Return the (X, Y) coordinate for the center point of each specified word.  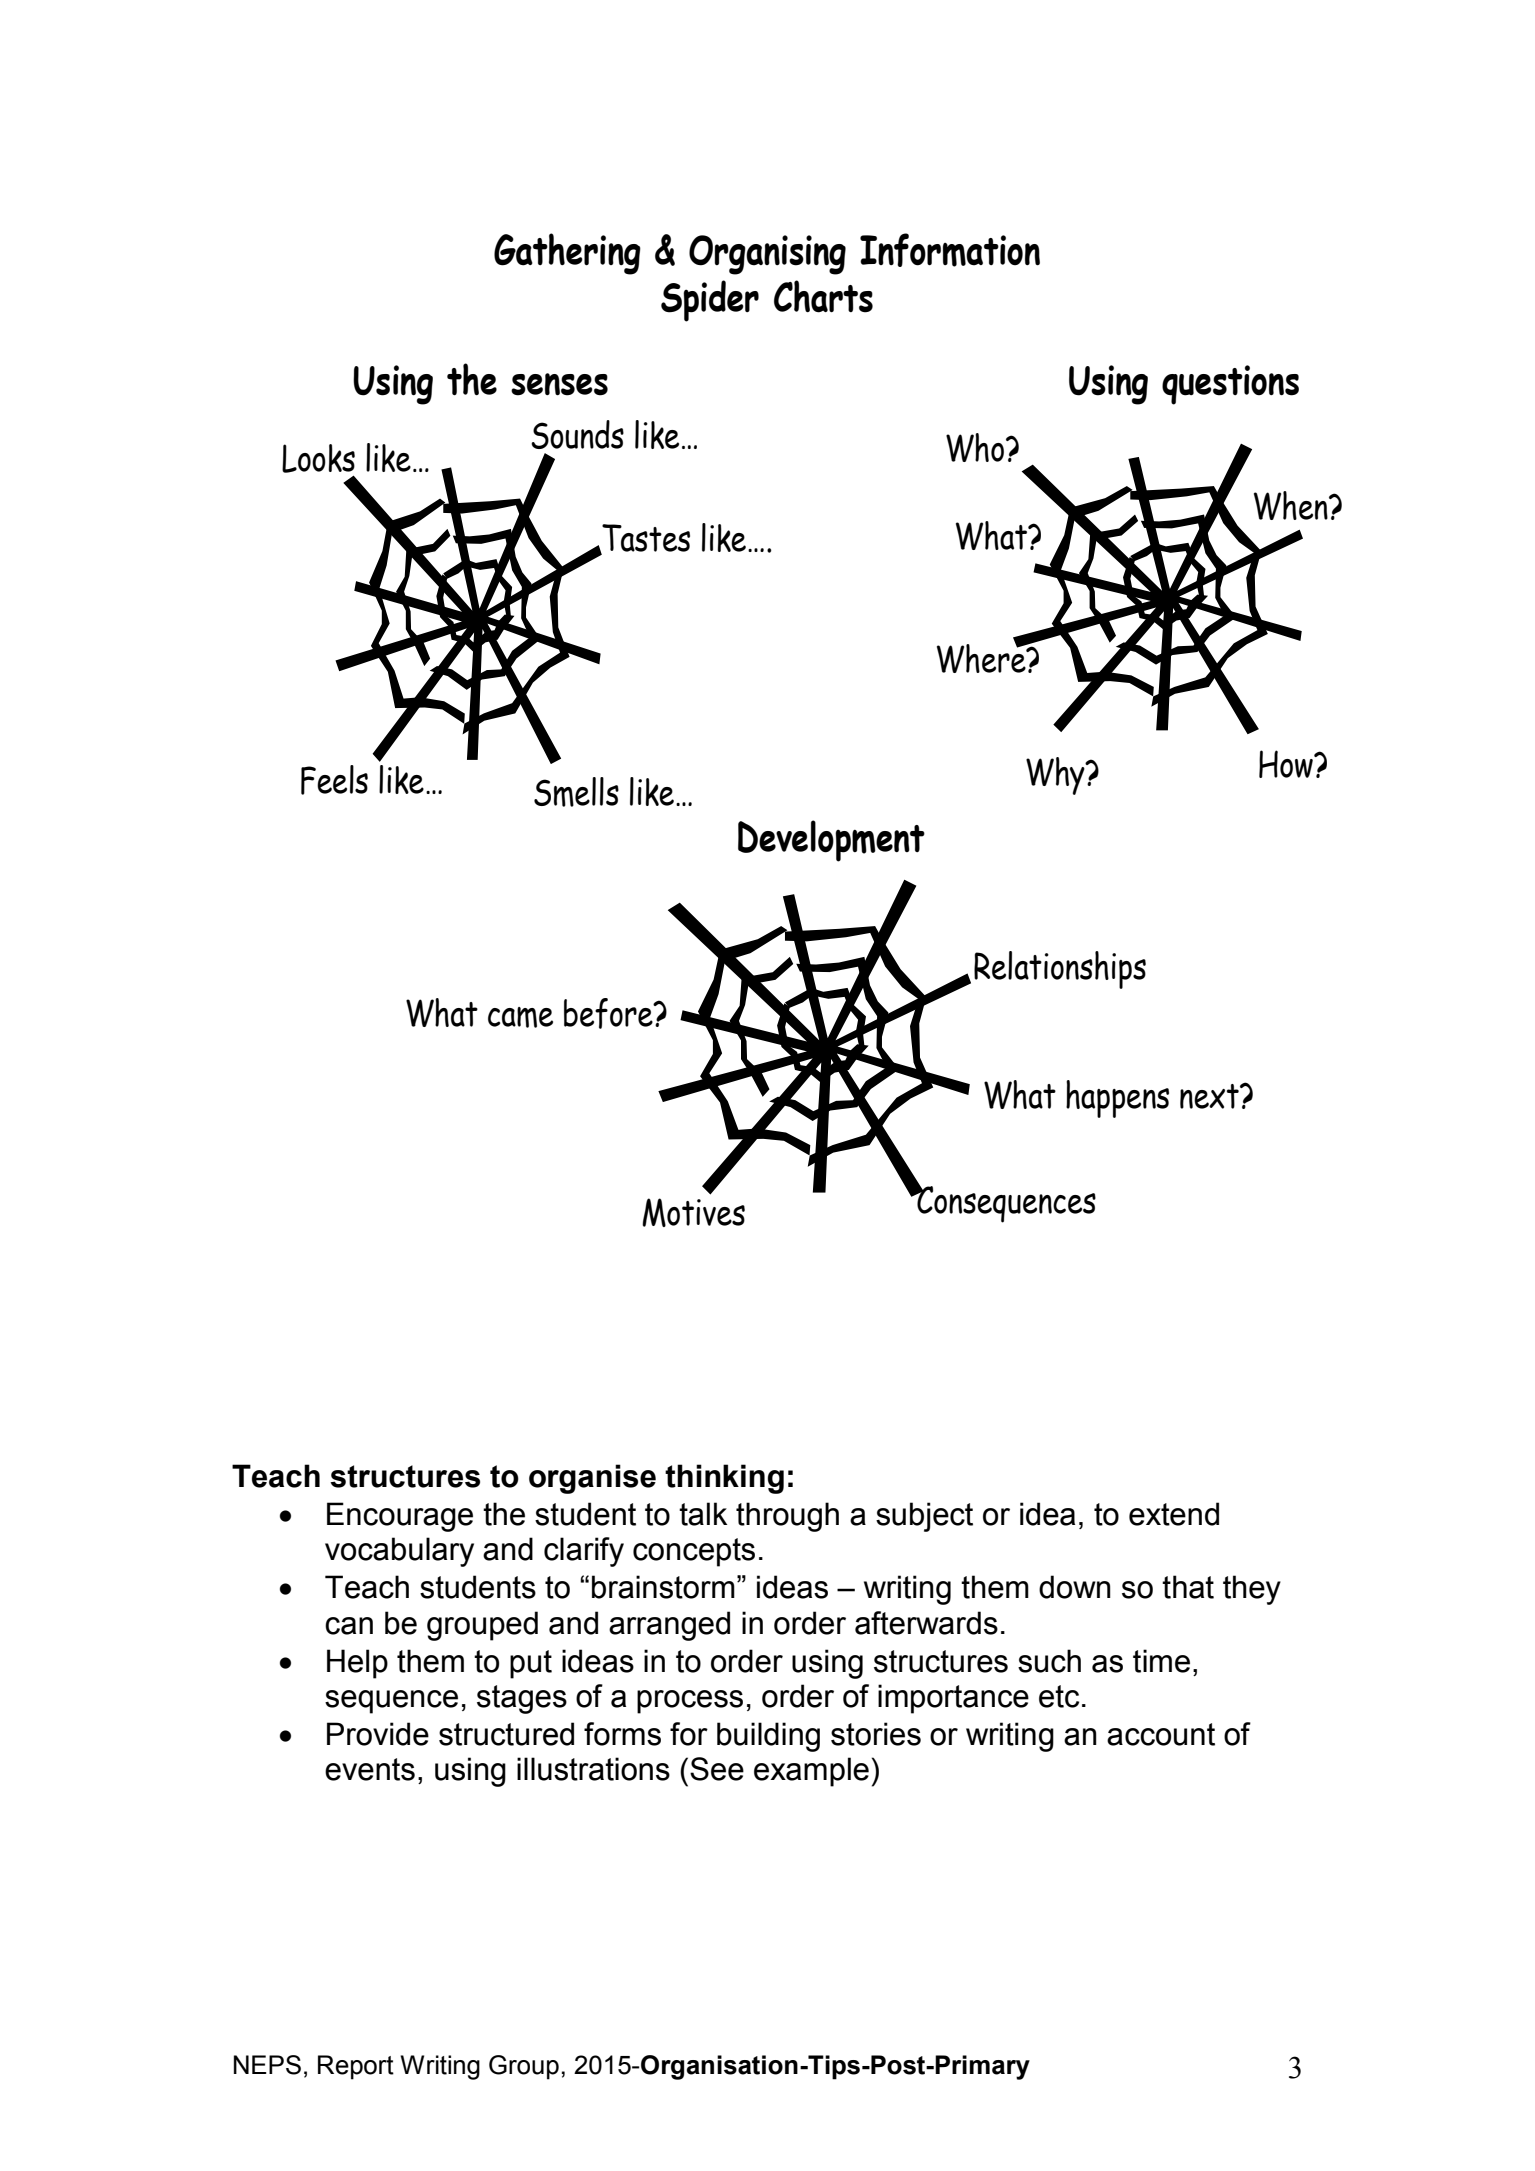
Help (357, 1664)
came (520, 1017)
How (1287, 764)
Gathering (567, 254)
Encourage (400, 1517)
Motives (693, 1212)
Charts (823, 296)
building (768, 1737)
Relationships (1060, 970)
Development (831, 841)
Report (356, 2067)
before (609, 1013)
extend (1174, 1514)
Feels (334, 780)
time (1161, 1661)
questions (1230, 385)
